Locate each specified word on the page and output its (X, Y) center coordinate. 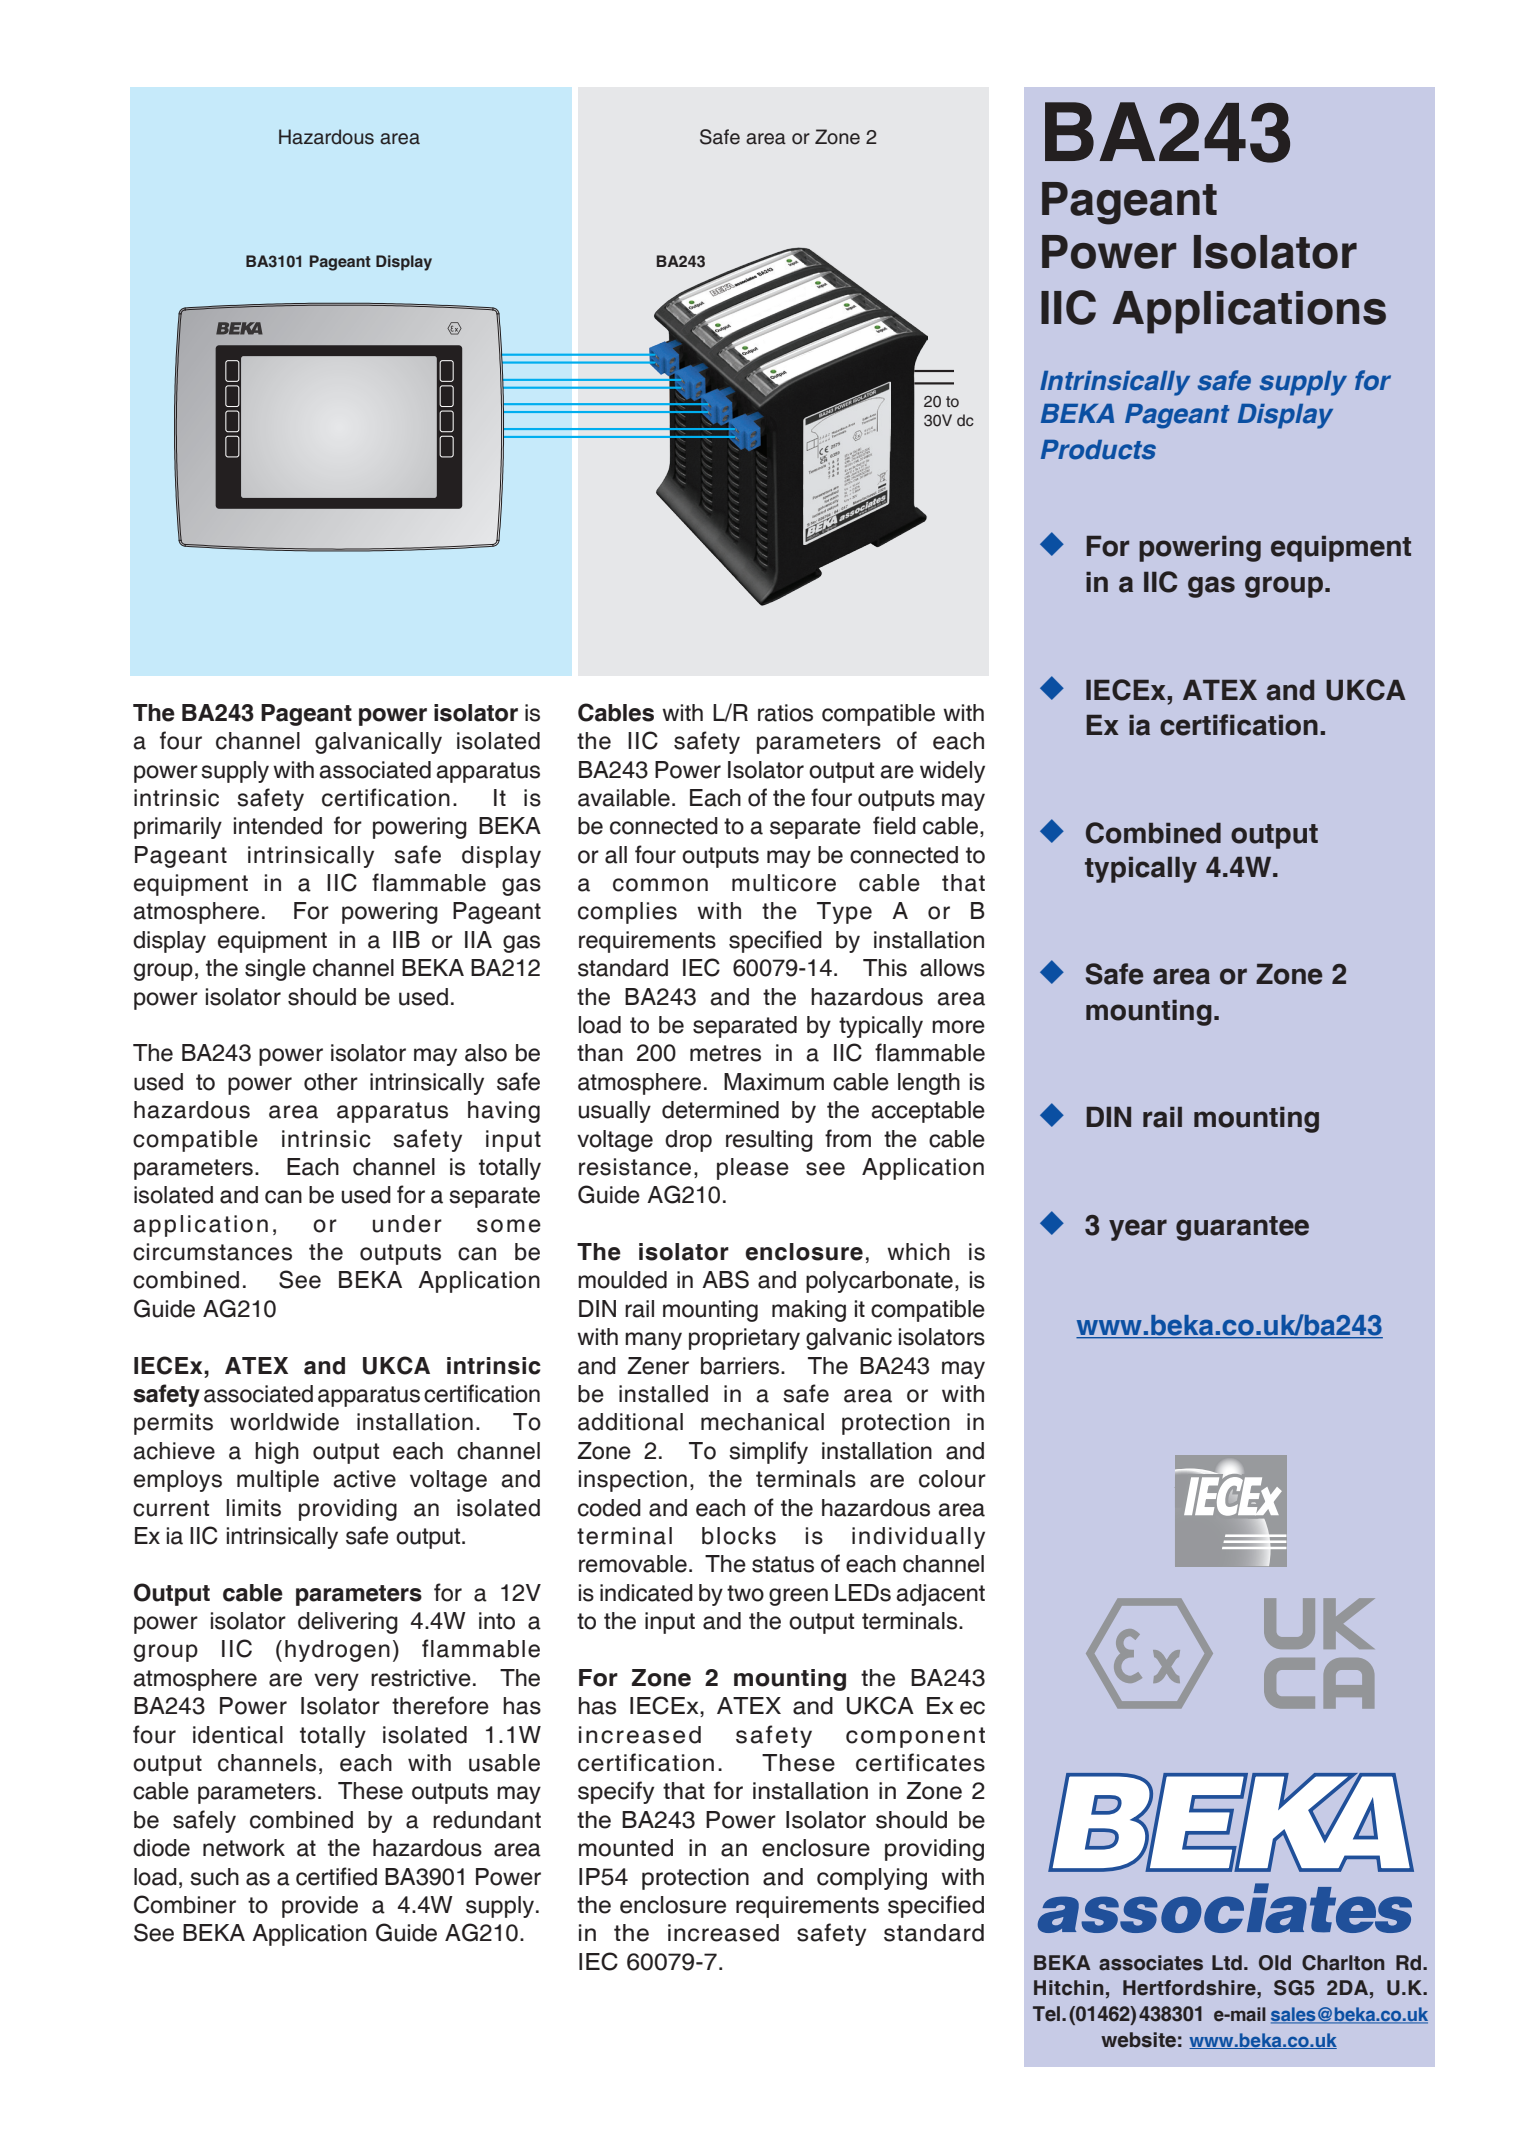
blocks (739, 1536)
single (275, 970)
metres (725, 1053)
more (958, 1027)
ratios (785, 713)
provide (320, 1907)
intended (278, 826)
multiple (278, 1481)
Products (1098, 450)
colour (952, 1479)
